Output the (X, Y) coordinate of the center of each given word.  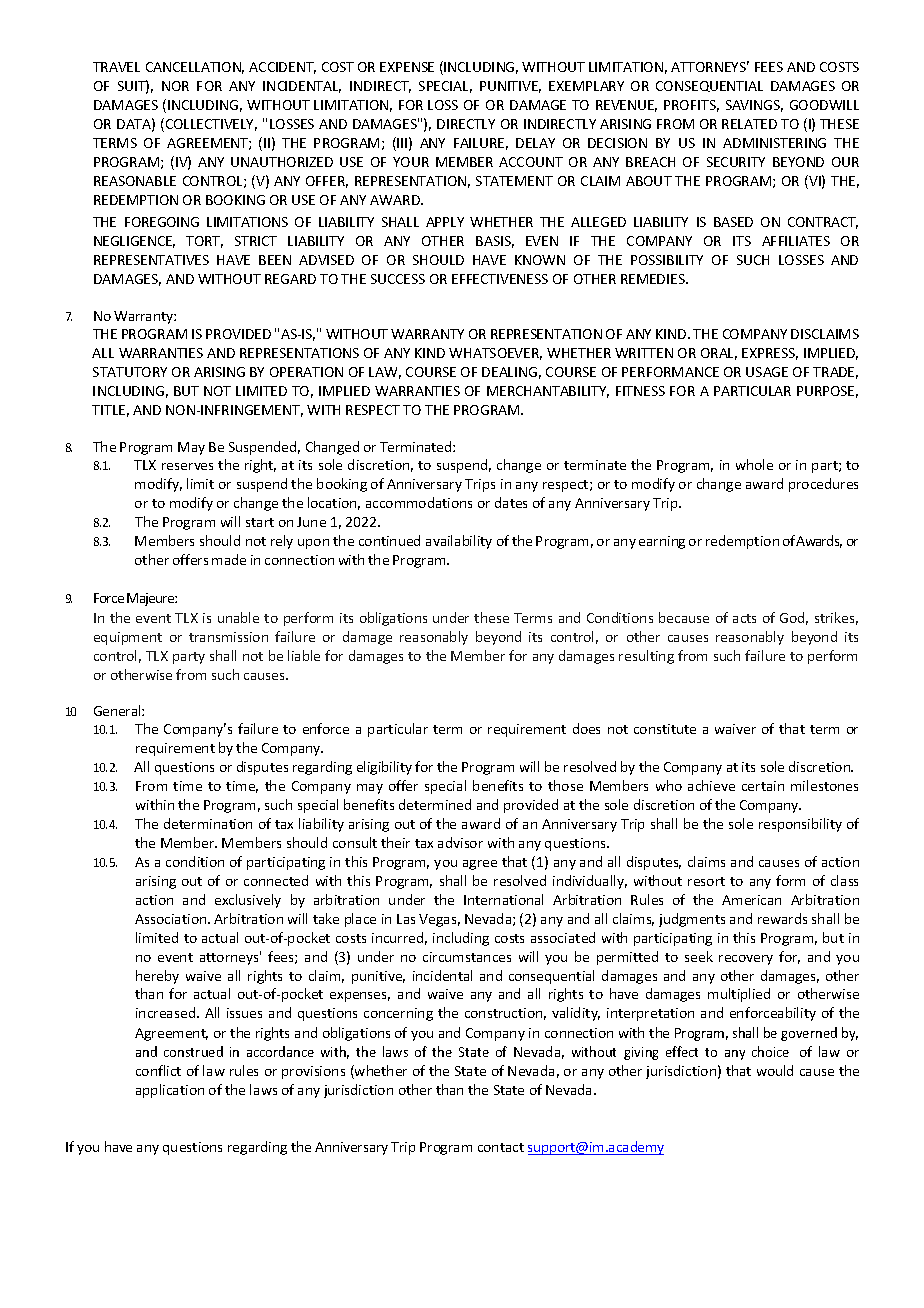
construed (193, 1051)
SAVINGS (754, 106)
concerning (398, 1014)
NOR (175, 86)
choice (770, 1051)
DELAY (535, 143)
